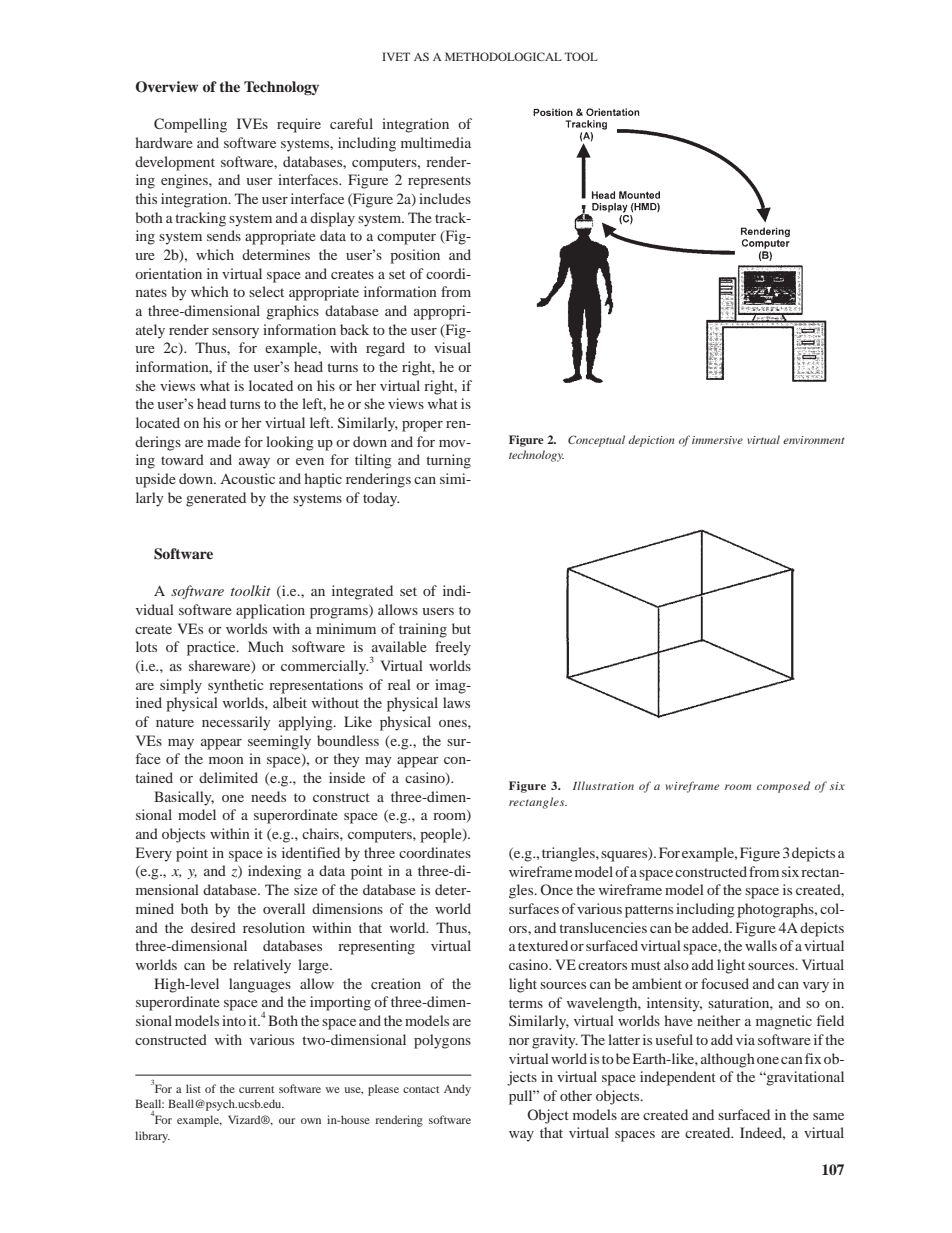 This screenshot has height=1233, width=952. Describe the element at coordinates (436, 142) in the screenshot. I see `multimedia` at that location.
